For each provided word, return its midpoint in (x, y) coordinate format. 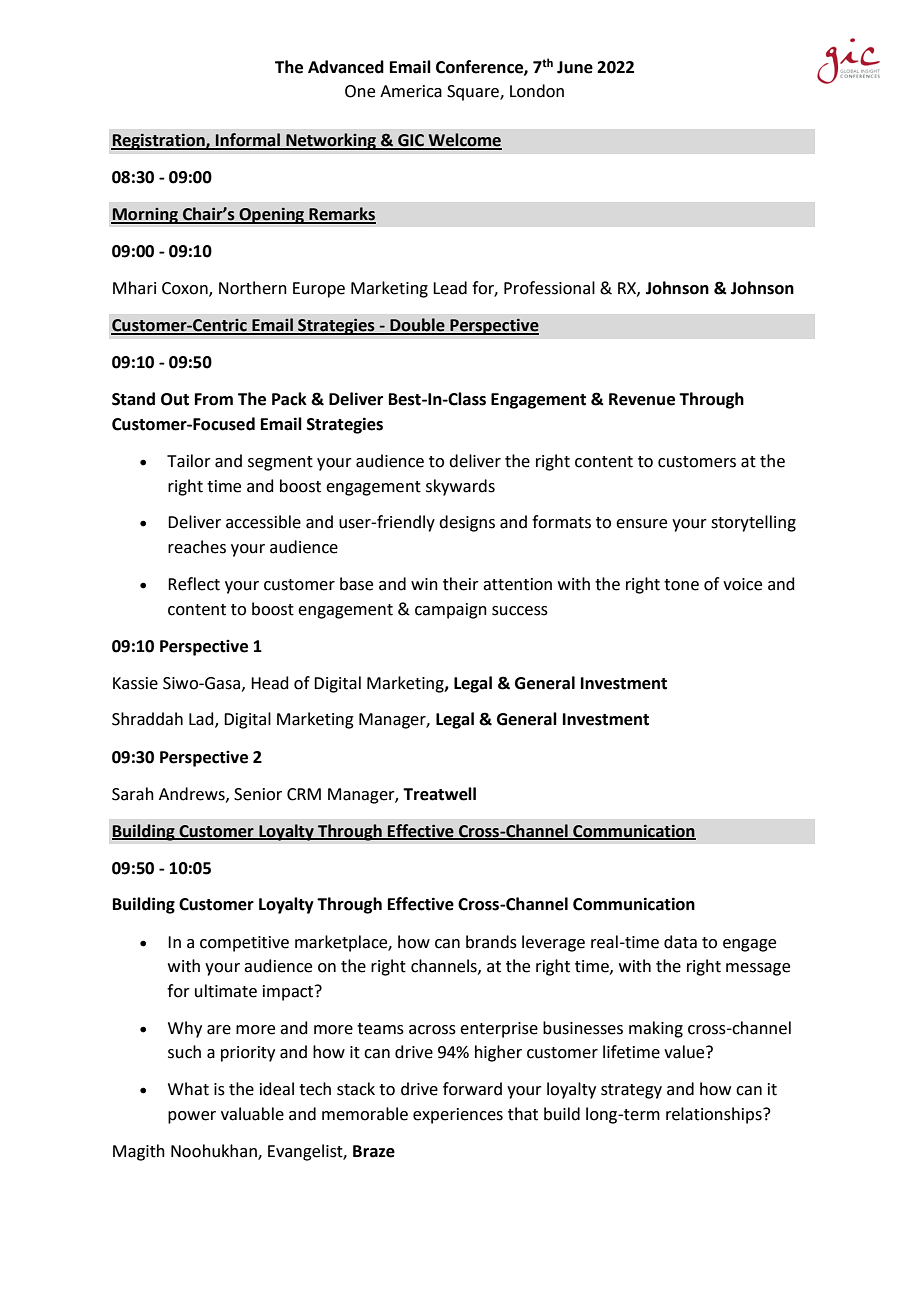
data (680, 942)
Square (474, 93)
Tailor (189, 461)
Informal (248, 141)
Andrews (193, 794)
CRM (304, 794)
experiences (458, 1116)
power (192, 1117)
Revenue (642, 399)
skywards (460, 487)
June (575, 67)
